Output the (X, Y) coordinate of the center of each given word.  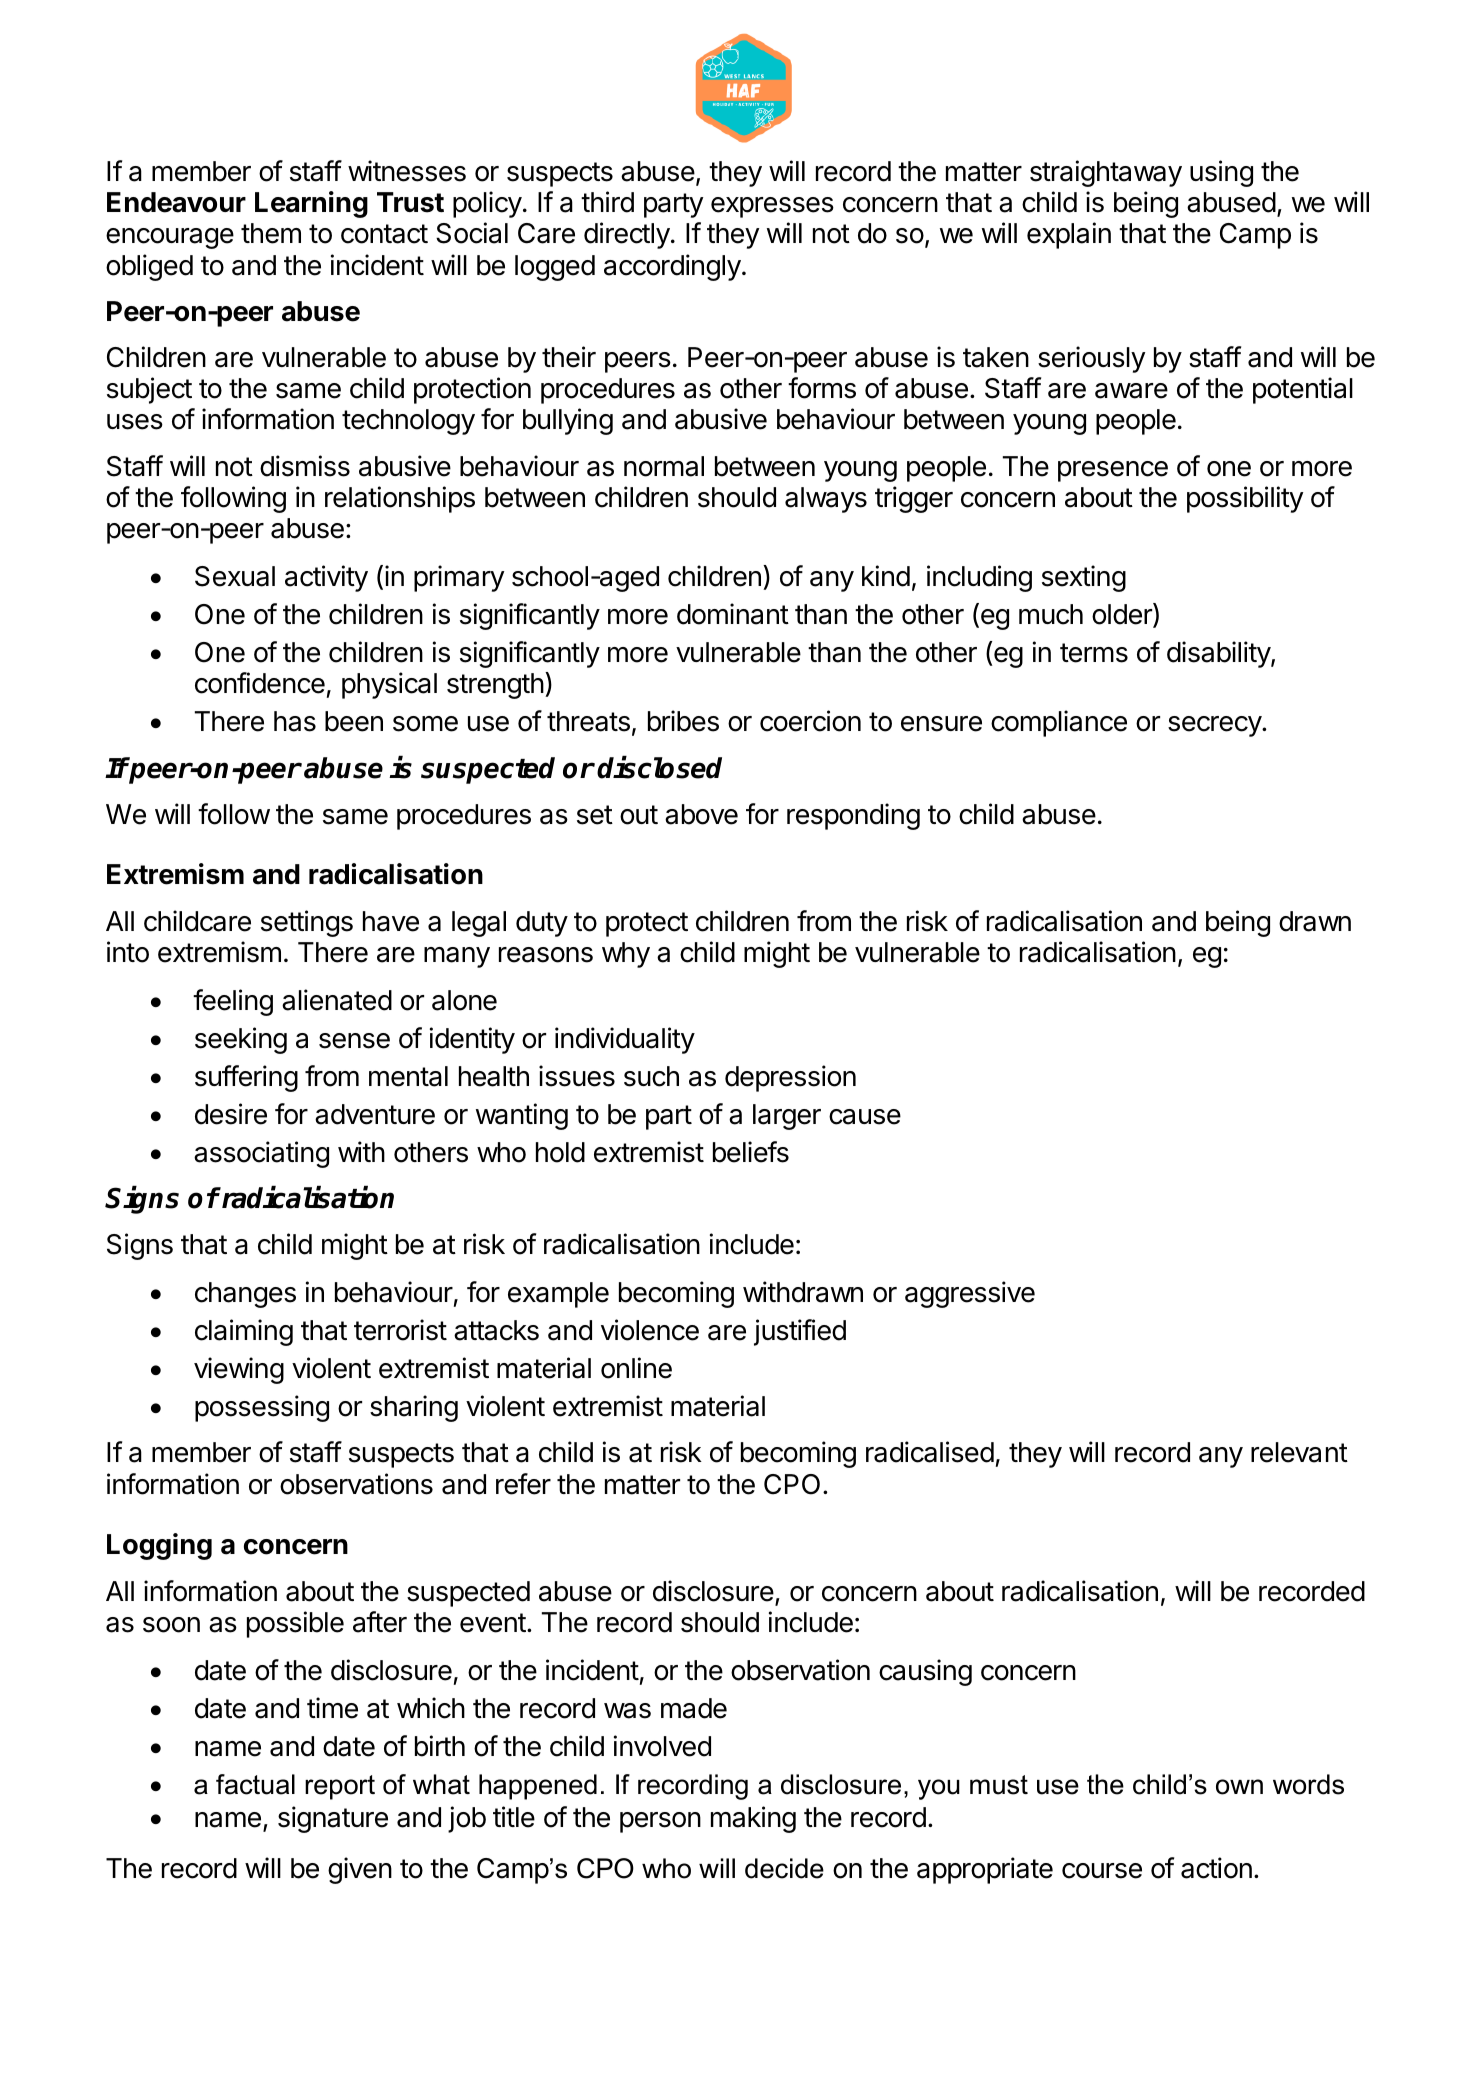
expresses (772, 207)
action (1216, 1868)
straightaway (1106, 173)
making (753, 1819)
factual (255, 1784)
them (271, 233)
